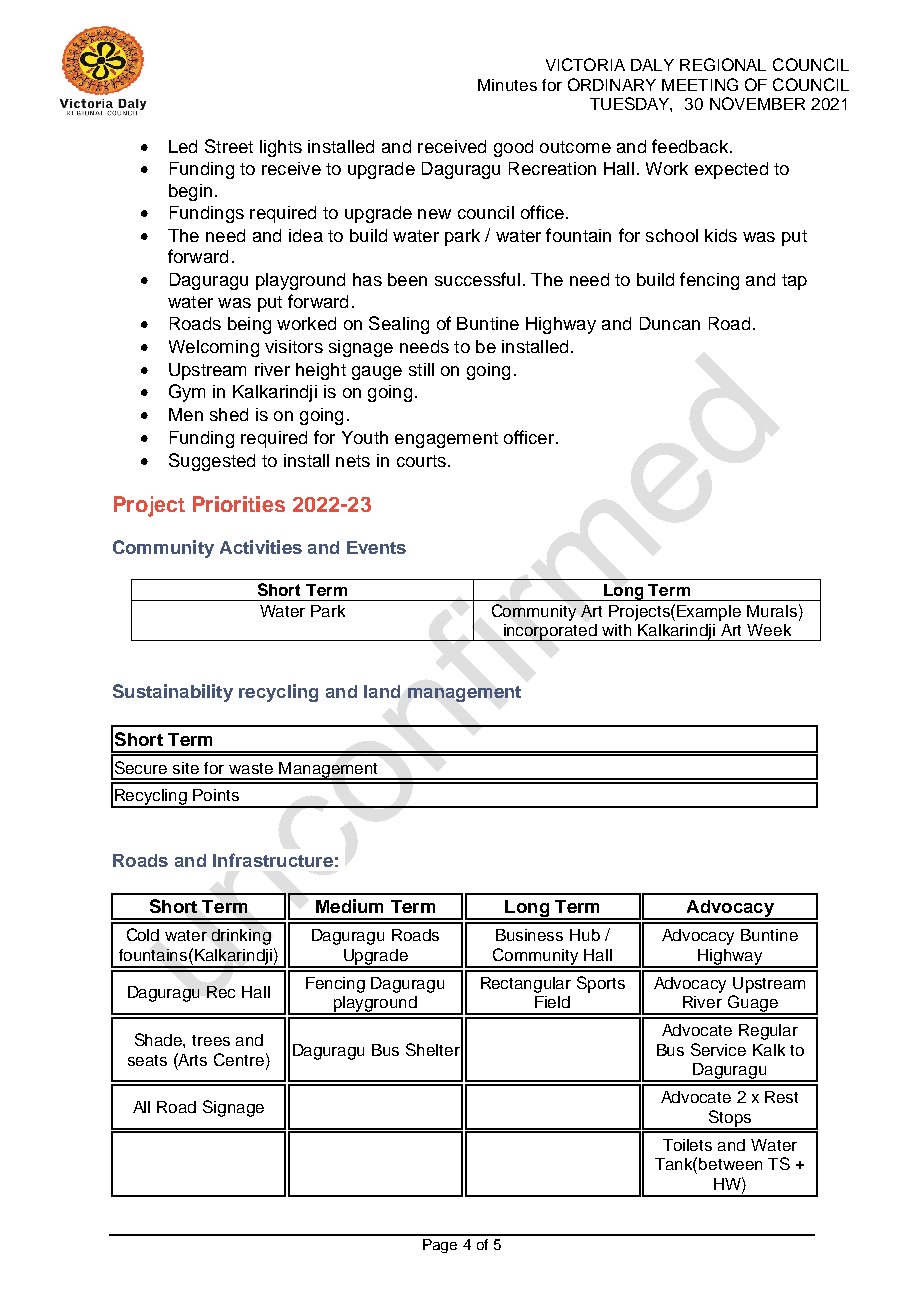  What do you see at coordinates (616, 630) in the screenshot?
I see `with` at bounding box center [616, 630].
